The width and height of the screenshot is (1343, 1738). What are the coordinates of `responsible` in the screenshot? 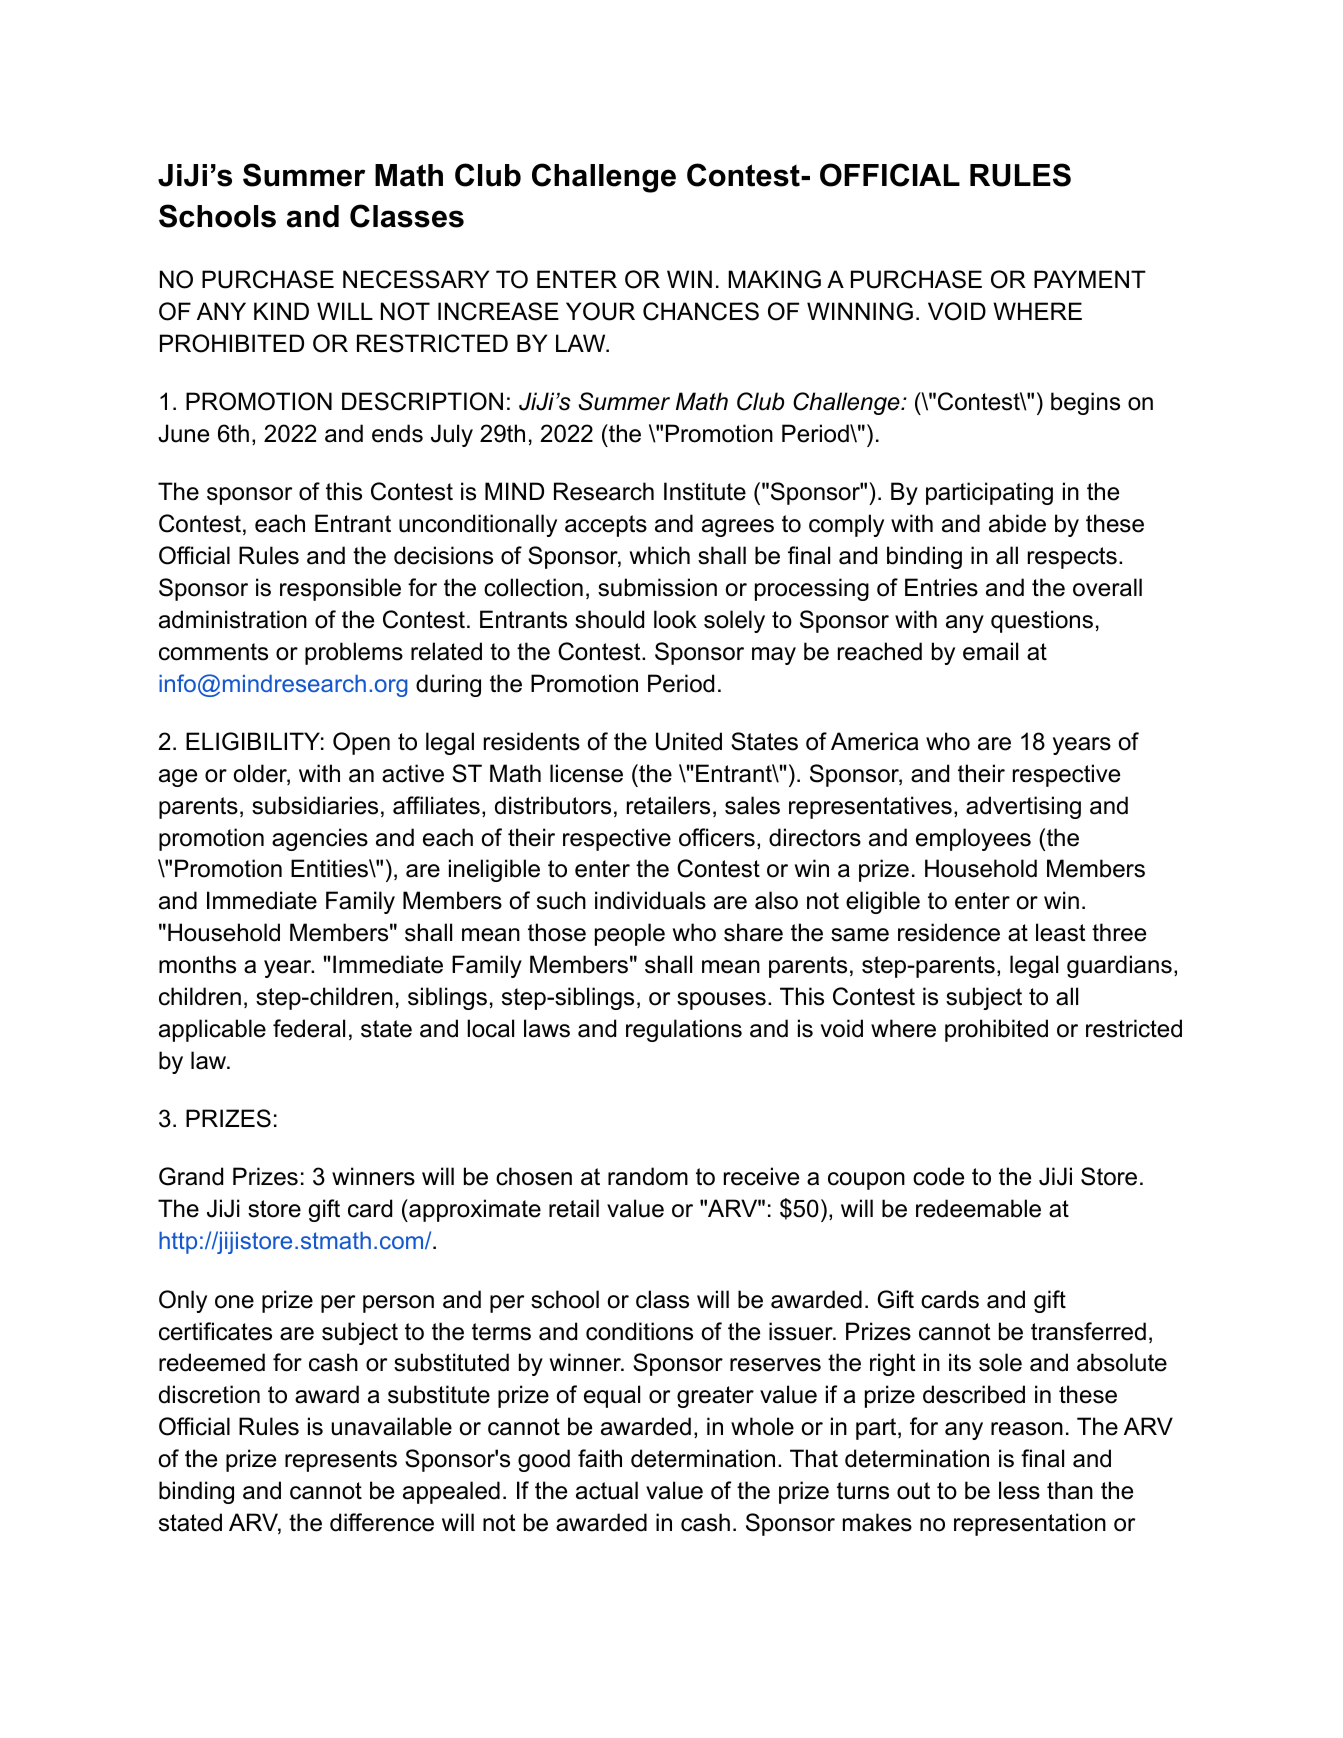 It's located at (340, 589).
